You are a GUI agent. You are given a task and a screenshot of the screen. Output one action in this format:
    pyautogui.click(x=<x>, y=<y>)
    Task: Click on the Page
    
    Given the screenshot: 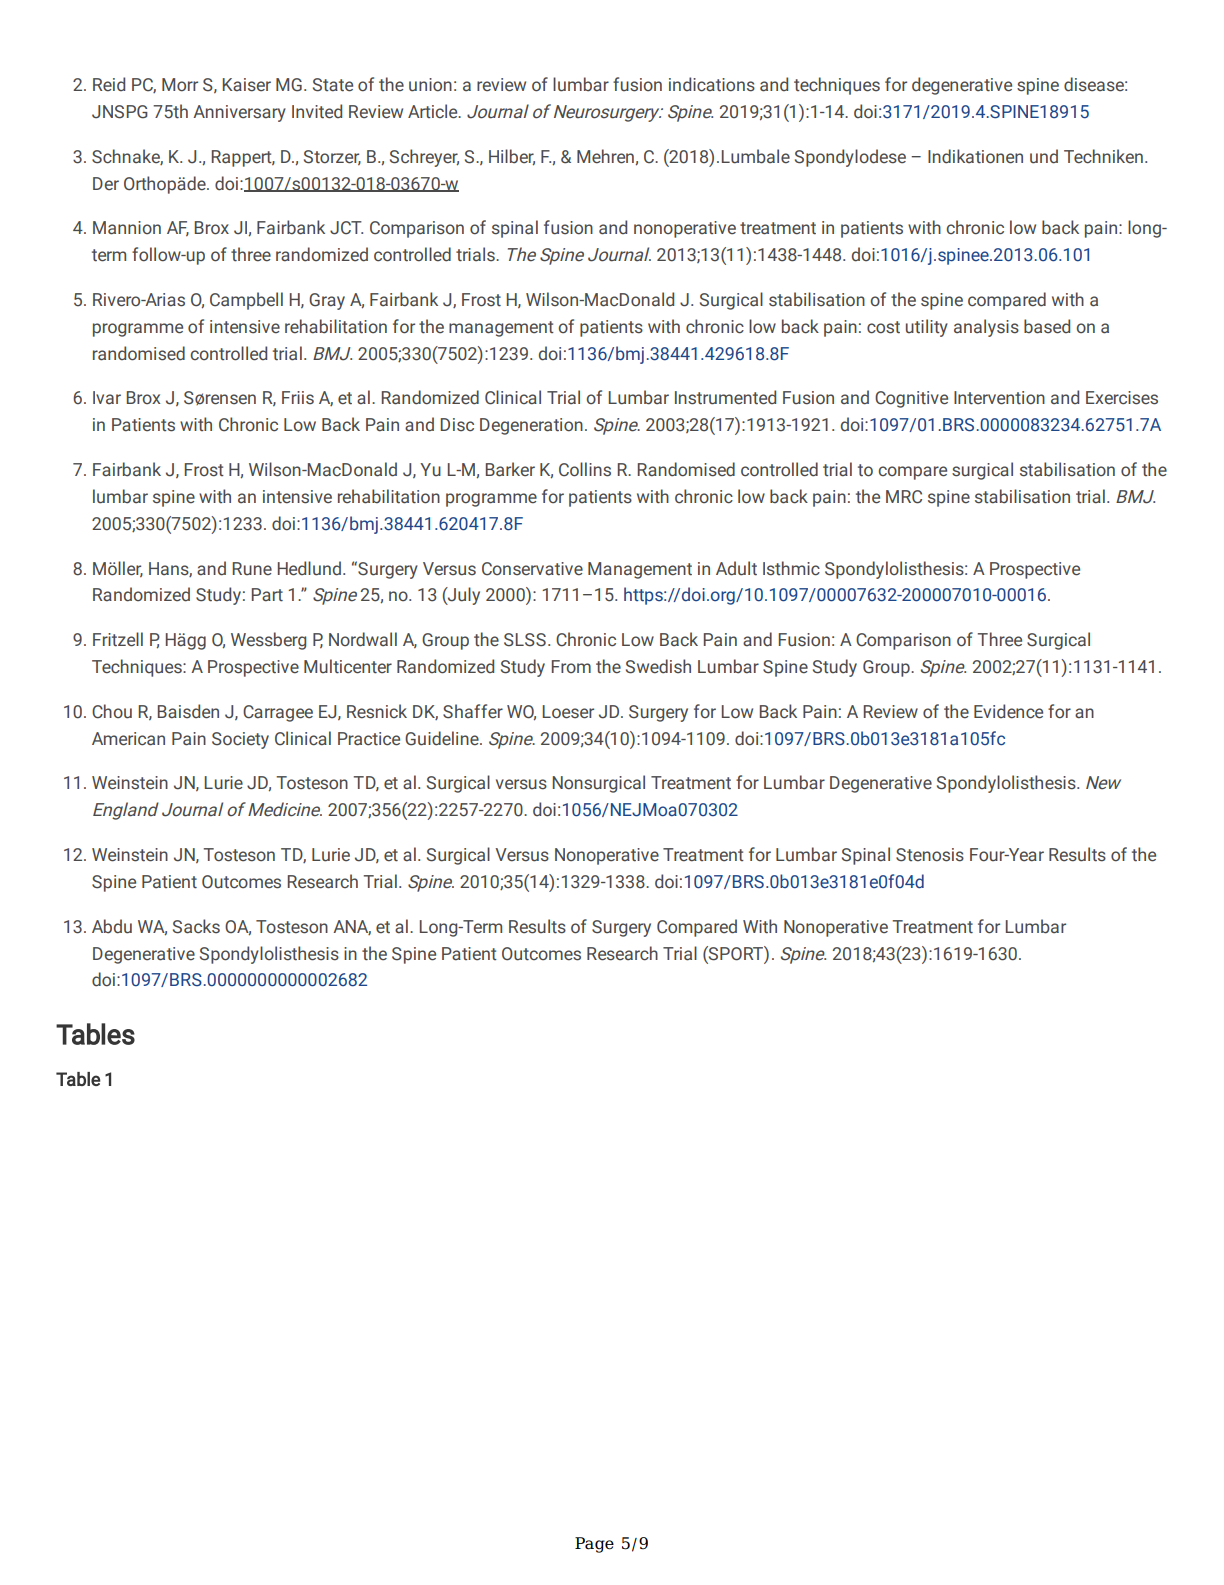 What is the action you would take?
    pyautogui.click(x=594, y=1545)
